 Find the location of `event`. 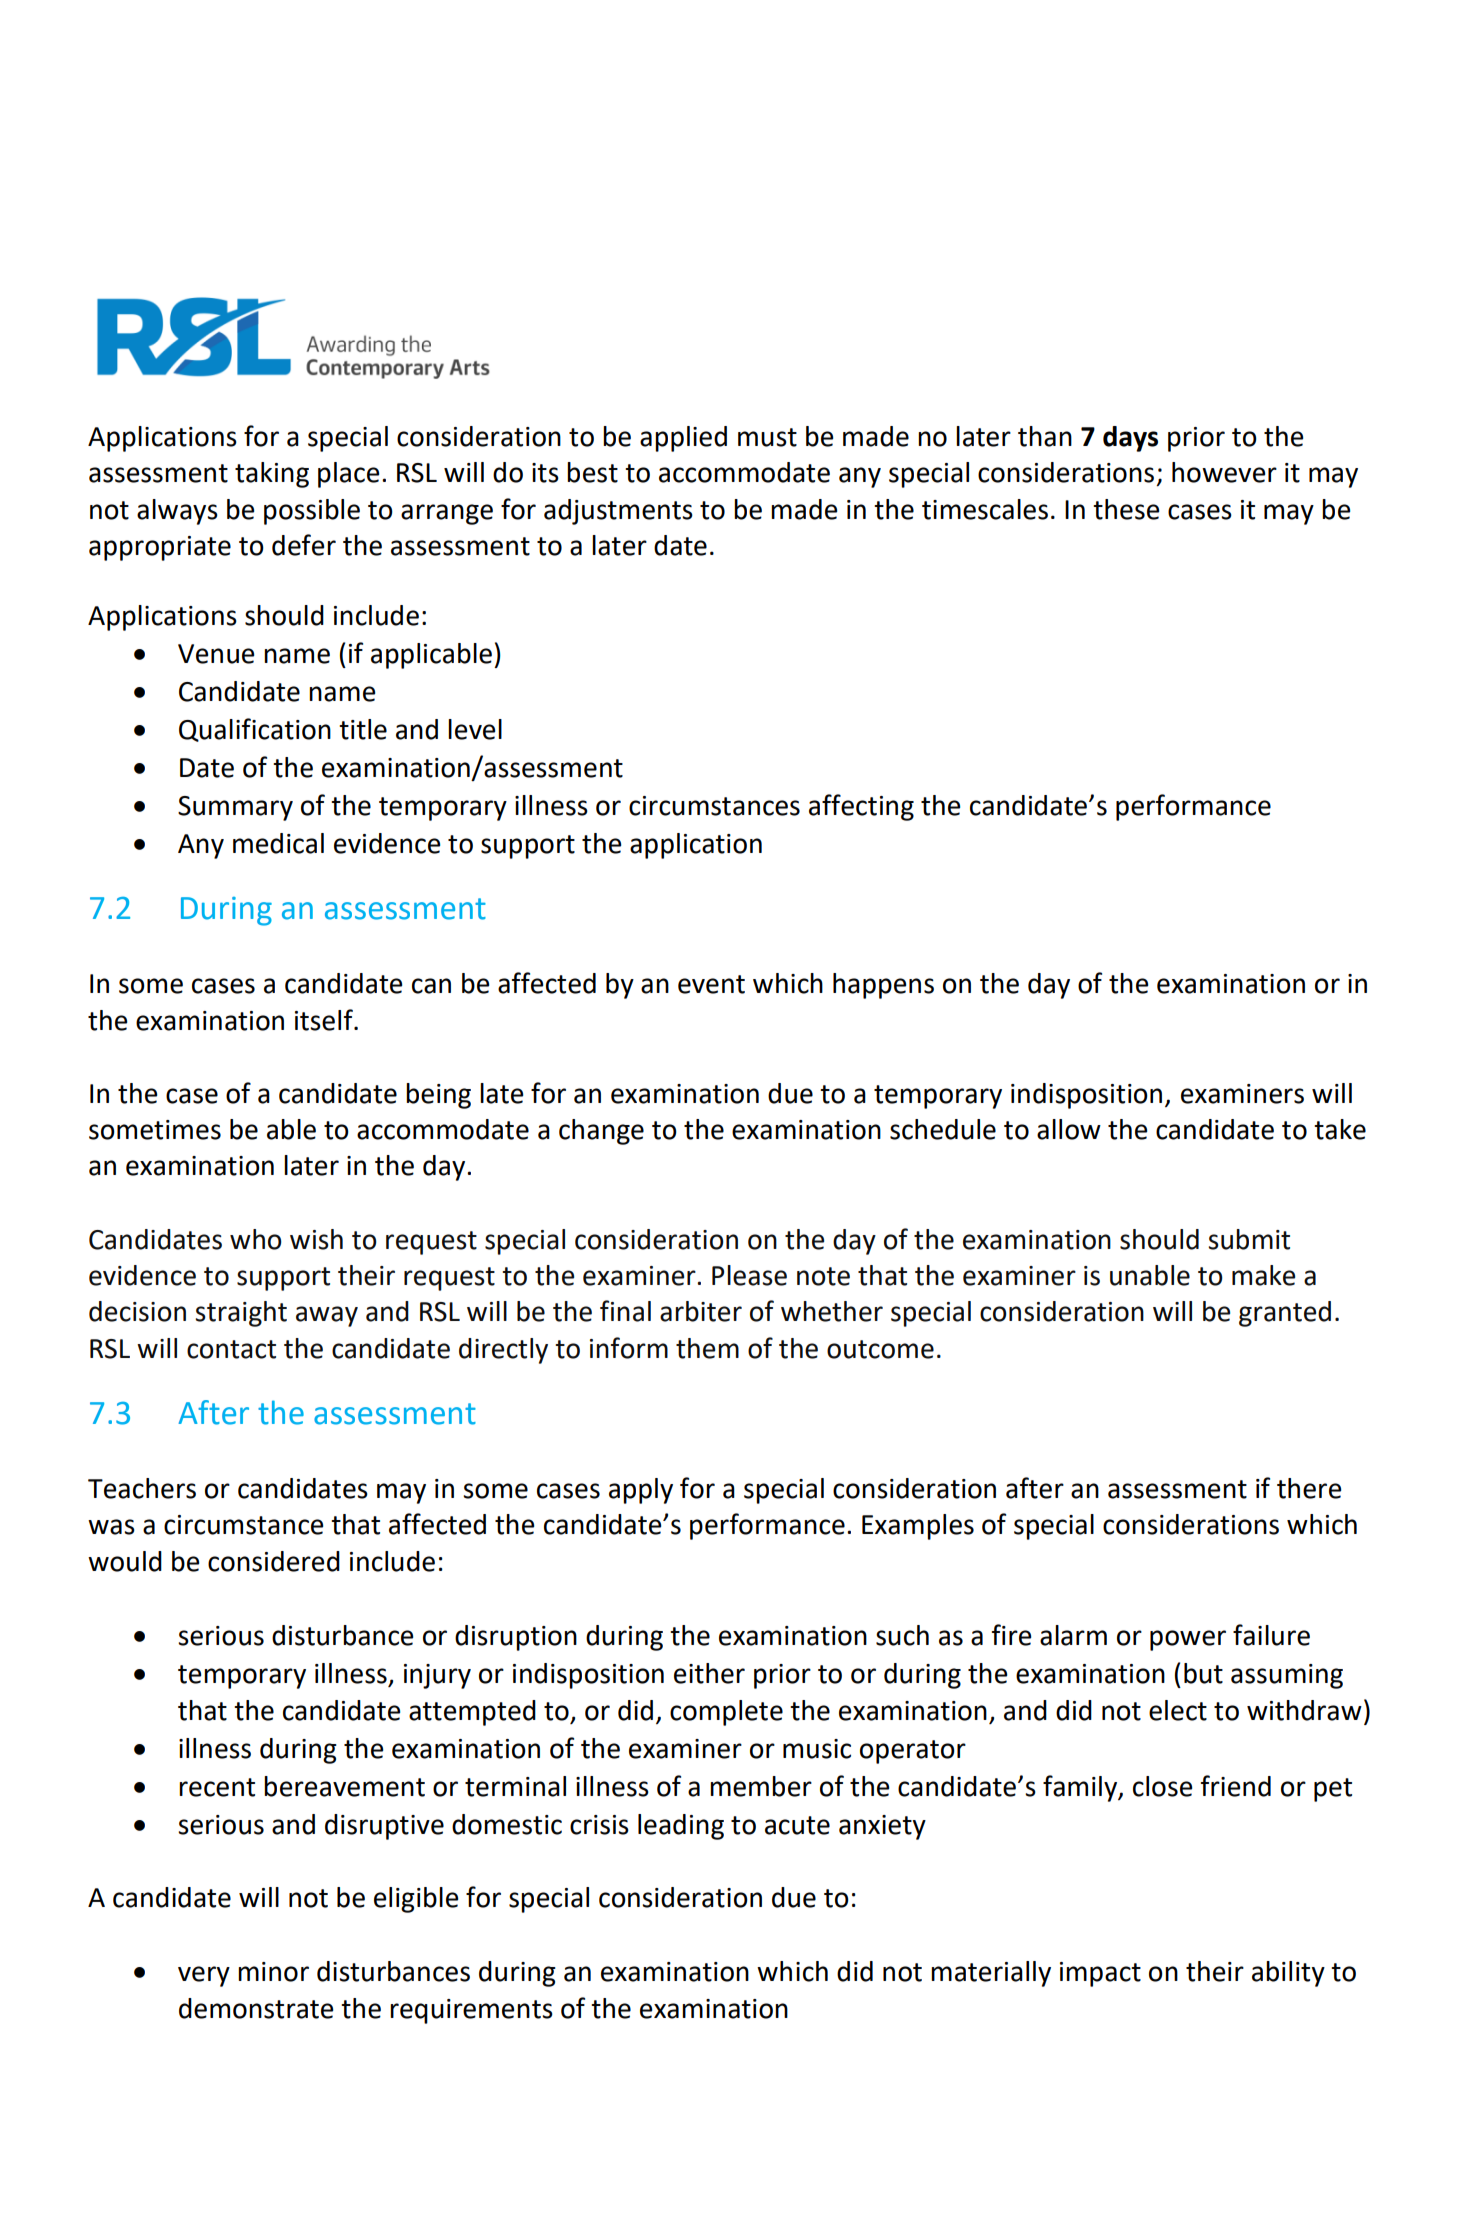

event is located at coordinates (711, 984).
